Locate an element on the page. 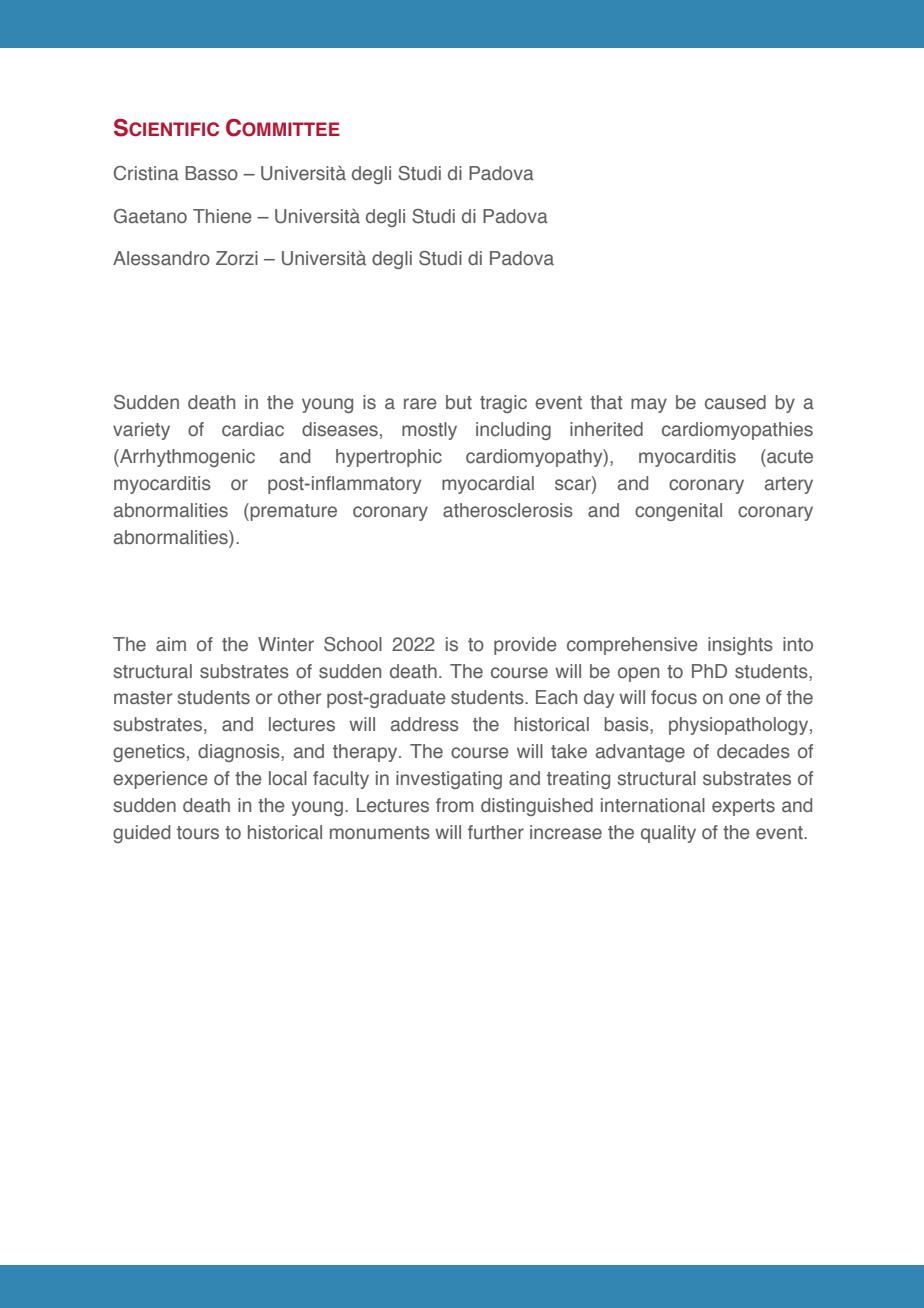 The width and height of the image is (924, 1308). tours is located at coordinates (198, 833).
